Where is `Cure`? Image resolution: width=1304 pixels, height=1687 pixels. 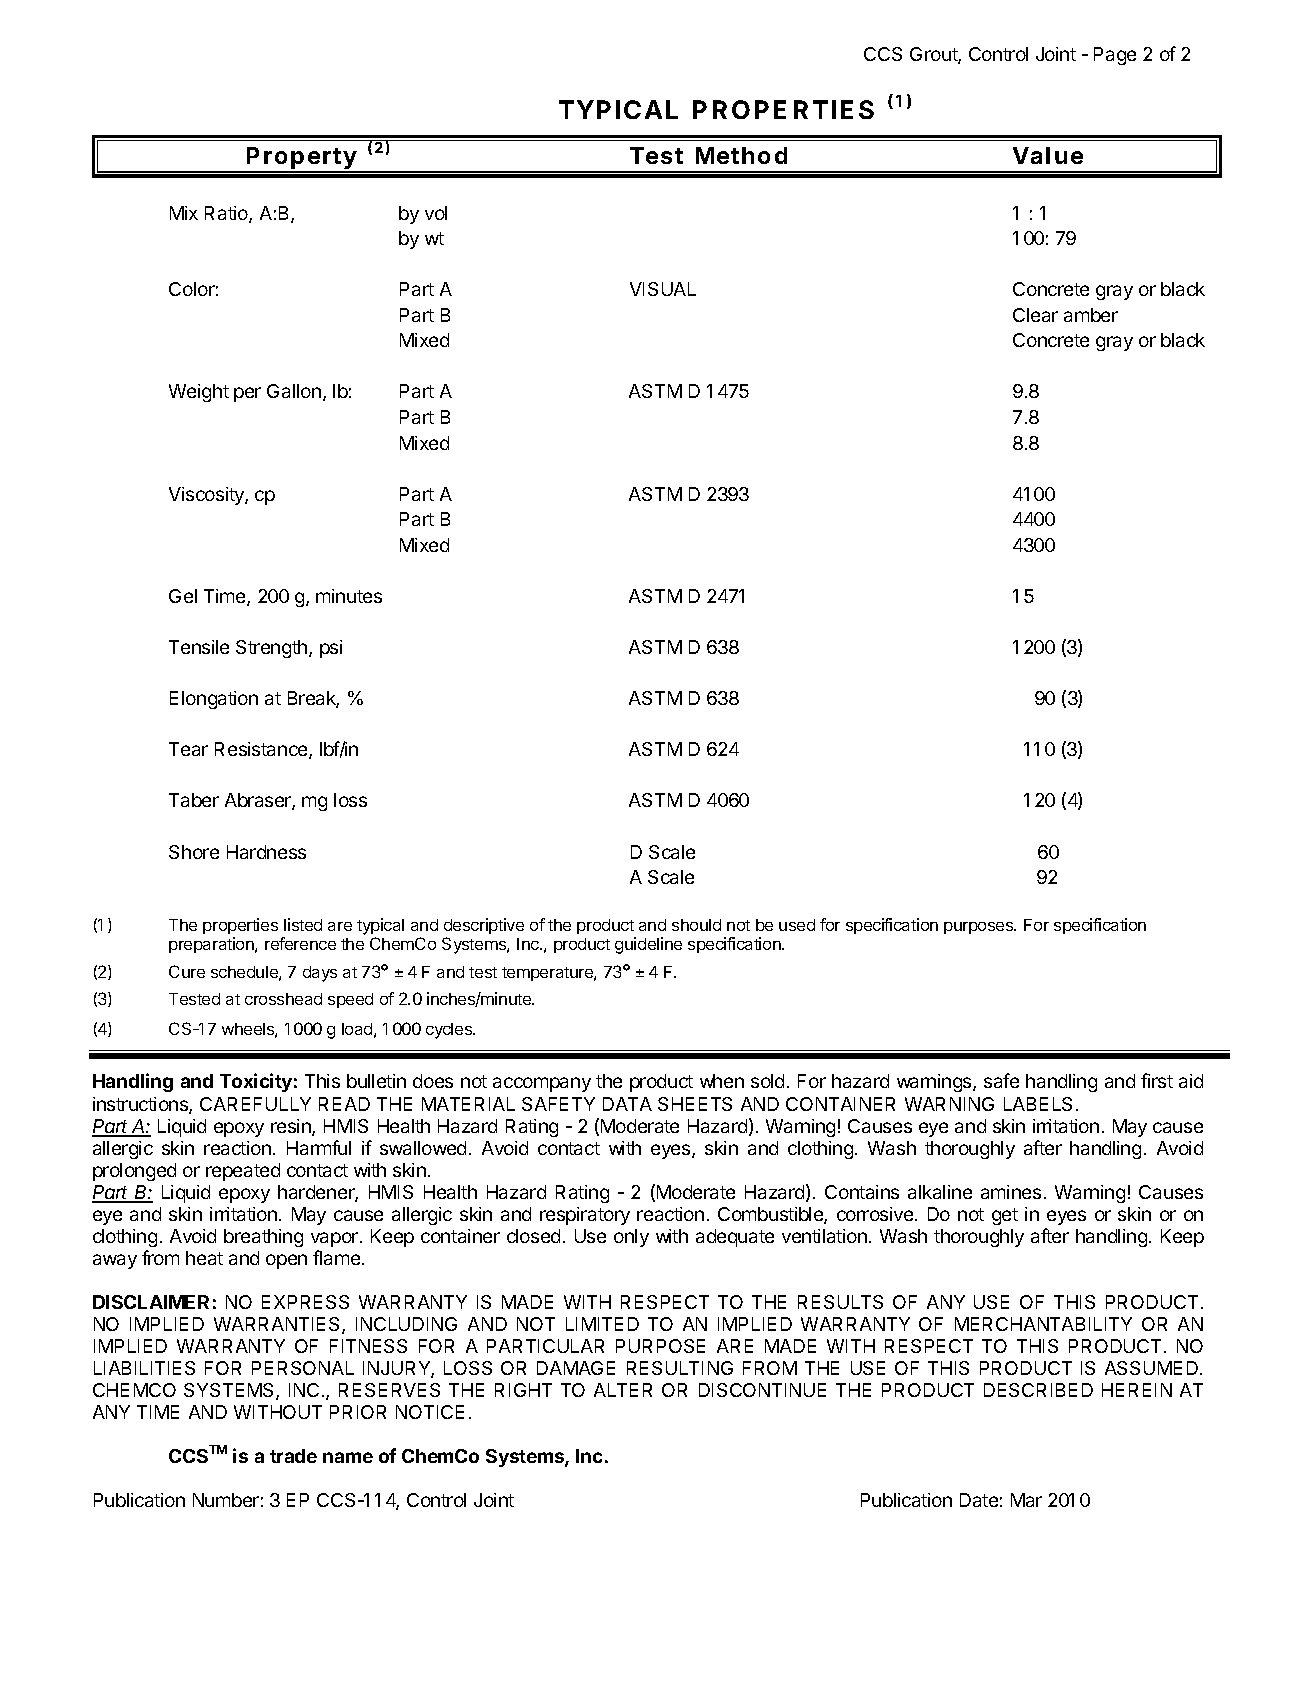 Cure is located at coordinates (187, 971).
